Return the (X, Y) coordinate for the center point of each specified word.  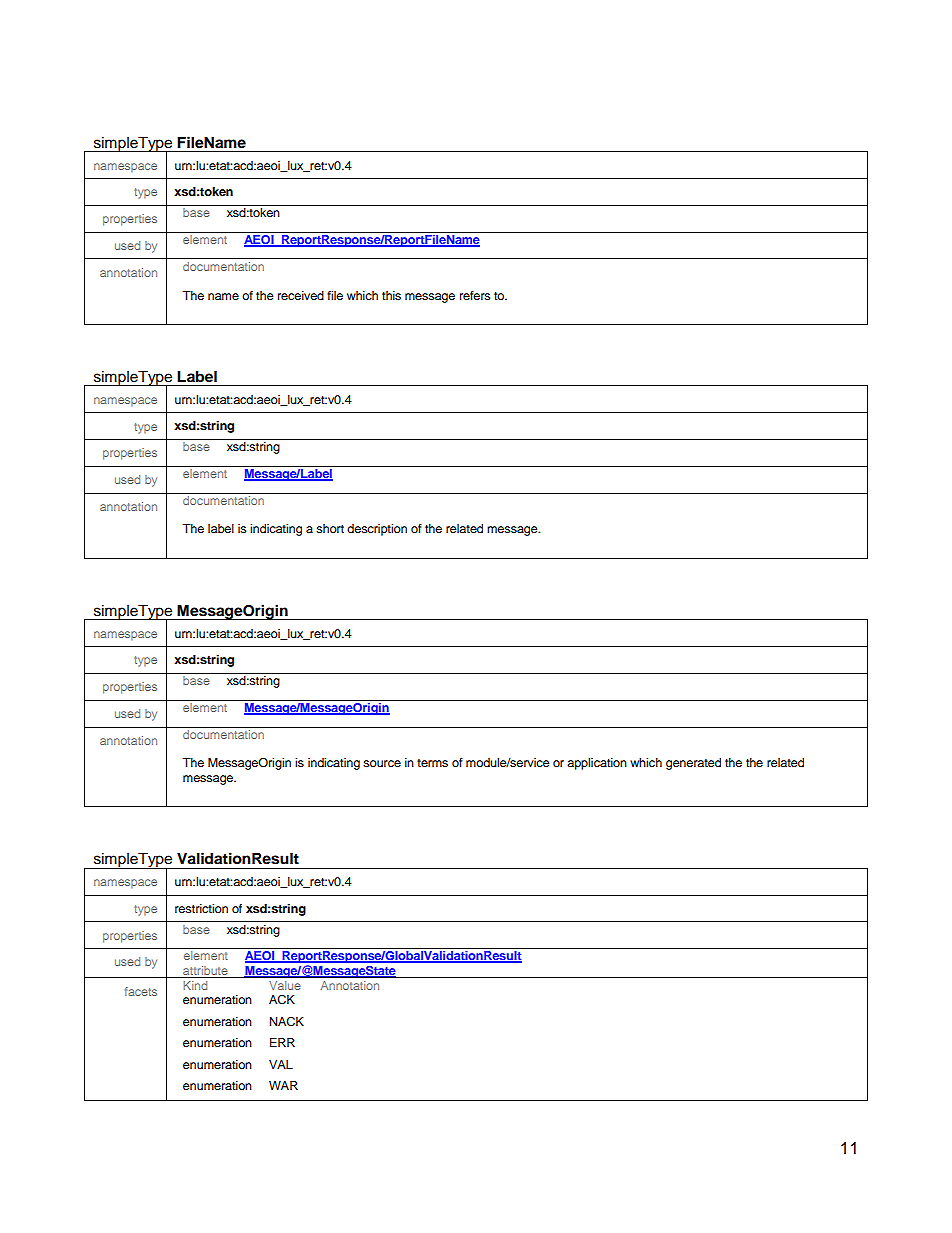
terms (432, 763)
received (301, 295)
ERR (282, 1042)
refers (475, 295)
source (382, 763)
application (597, 764)
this (391, 295)
